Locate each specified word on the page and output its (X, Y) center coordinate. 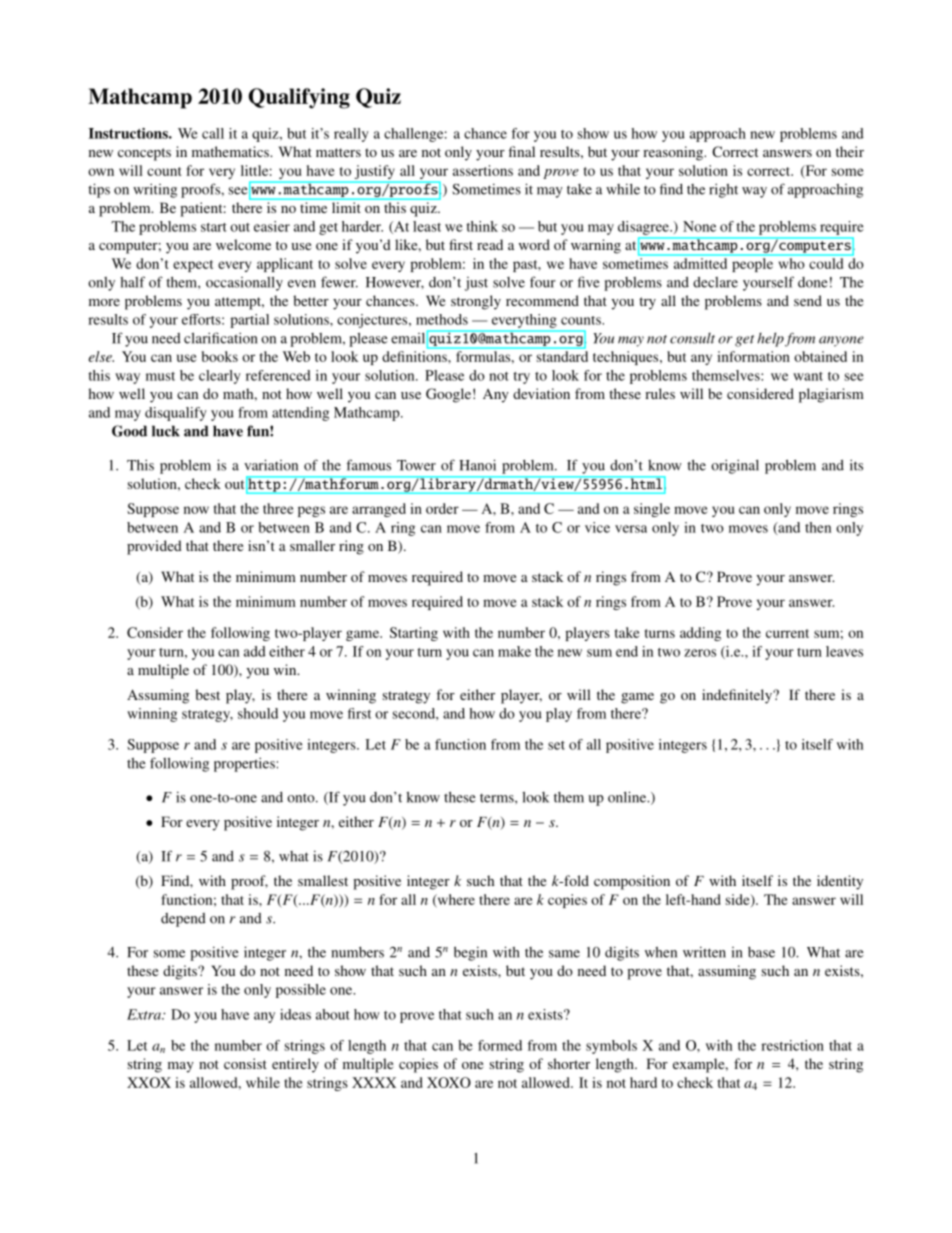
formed (500, 1045)
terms (498, 798)
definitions (415, 356)
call (213, 133)
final (522, 151)
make (514, 651)
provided (154, 547)
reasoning (674, 153)
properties (244, 764)
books (220, 356)
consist (245, 1063)
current (787, 633)
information (753, 356)
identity (840, 882)
